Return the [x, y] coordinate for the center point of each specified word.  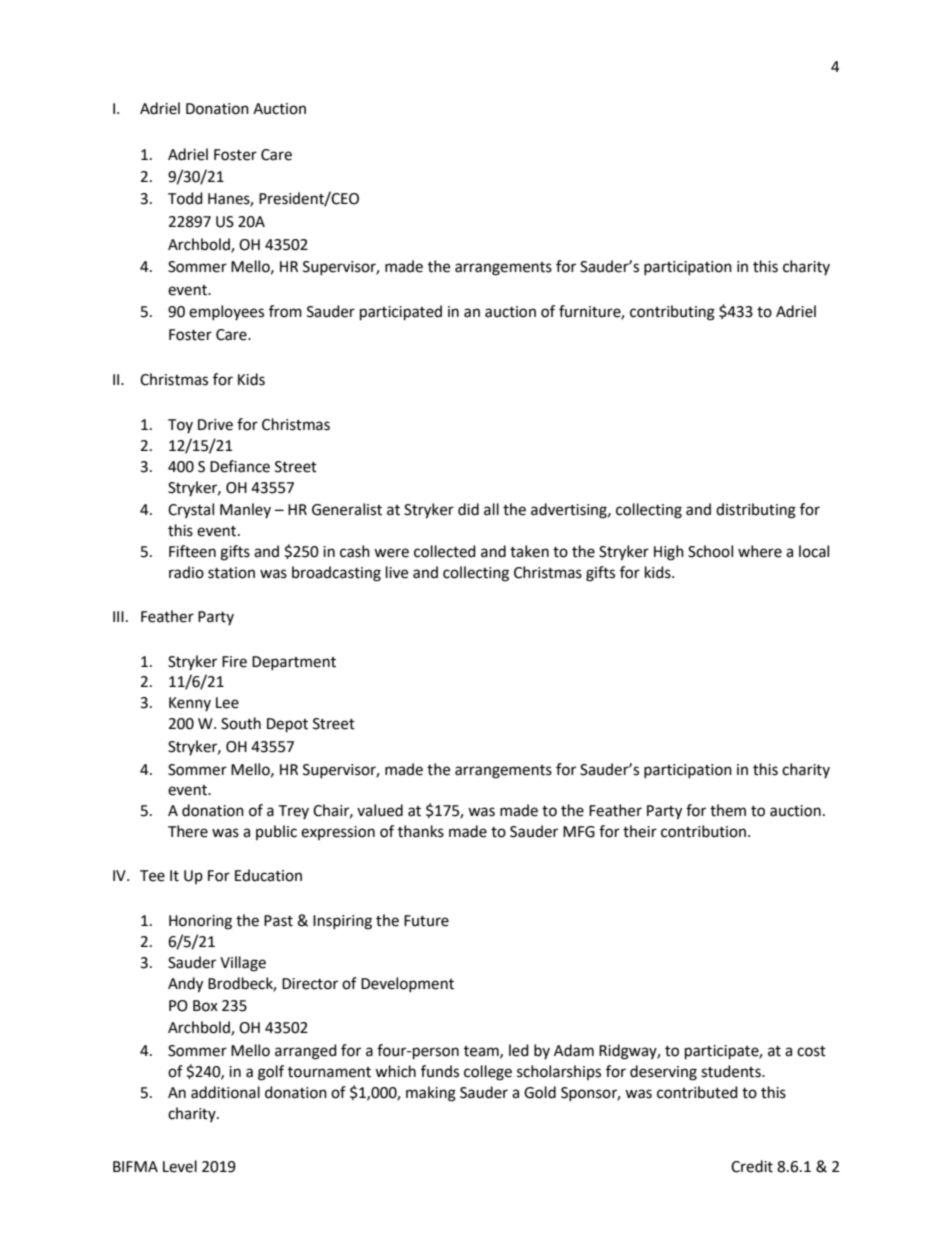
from [285, 311]
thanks [421, 831]
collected [445, 551]
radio [186, 572]
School [710, 551]
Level [180, 1166]
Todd [185, 198]
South [241, 723]
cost [811, 1051]
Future [426, 921]
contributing [672, 313]
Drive [215, 425]
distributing [756, 511]
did [468, 509]
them [728, 810]
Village [243, 964]
